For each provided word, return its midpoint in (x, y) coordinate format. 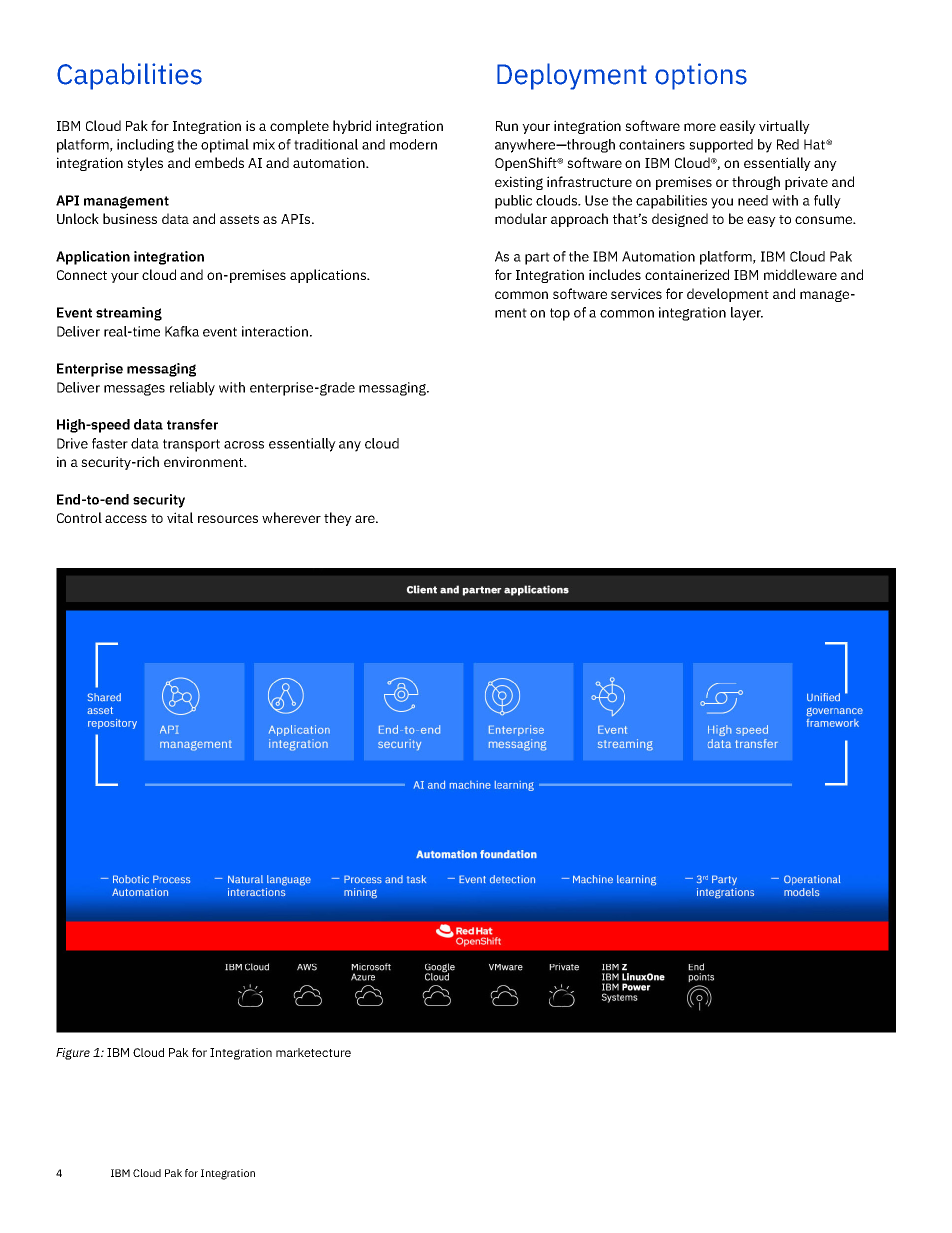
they (338, 519)
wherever (291, 517)
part (537, 258)
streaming (129, 314)
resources (228, 519)
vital (180, 517)
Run (507, 126)
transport (191, 445)
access (126, 519)
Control (79, 517)
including (145, 146)
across (244, 445)
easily (738, 127)
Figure (73, 1054)
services (636, 293)
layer (747, 314)
